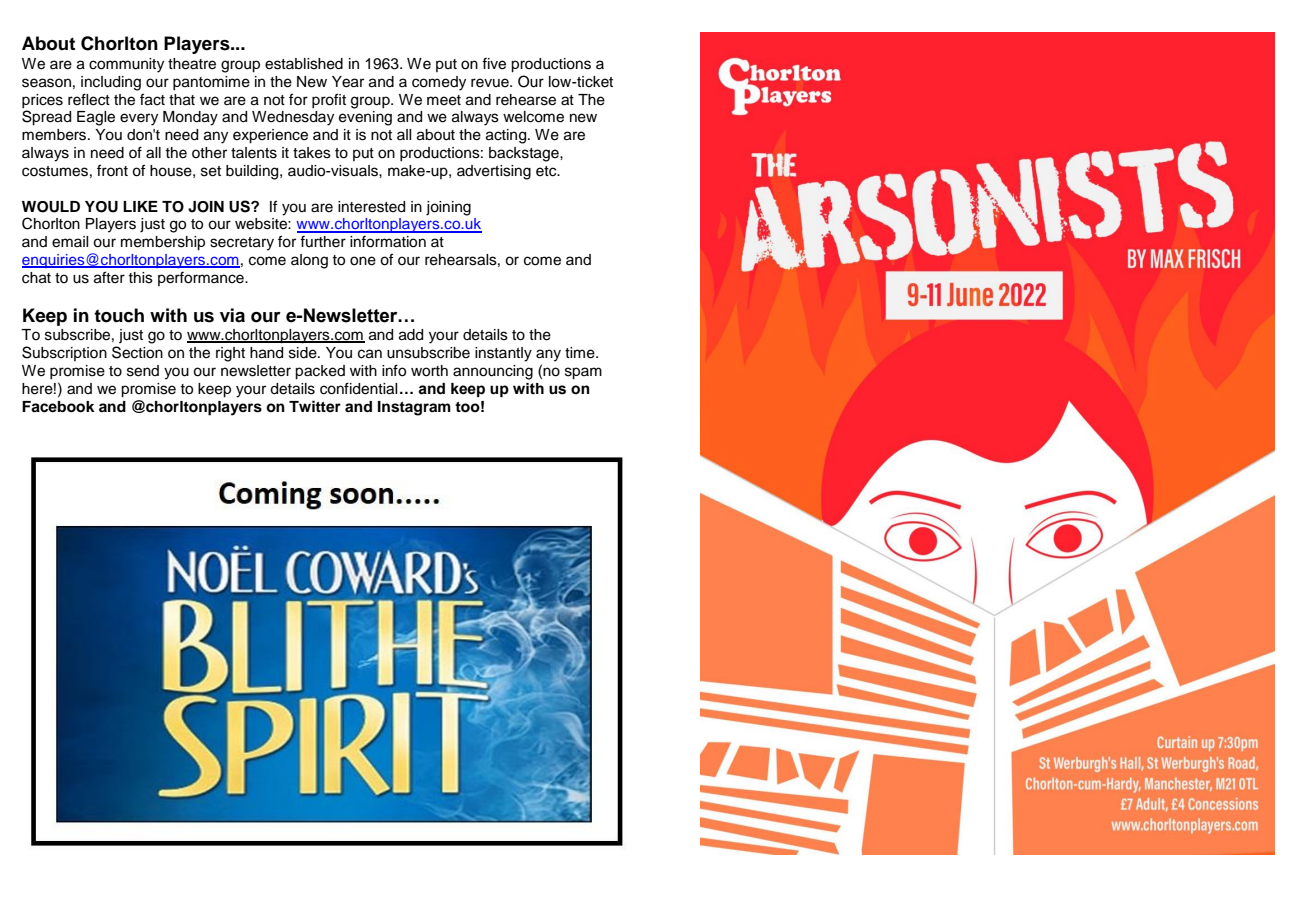  I want to click on advertising, so click(494, 172).
